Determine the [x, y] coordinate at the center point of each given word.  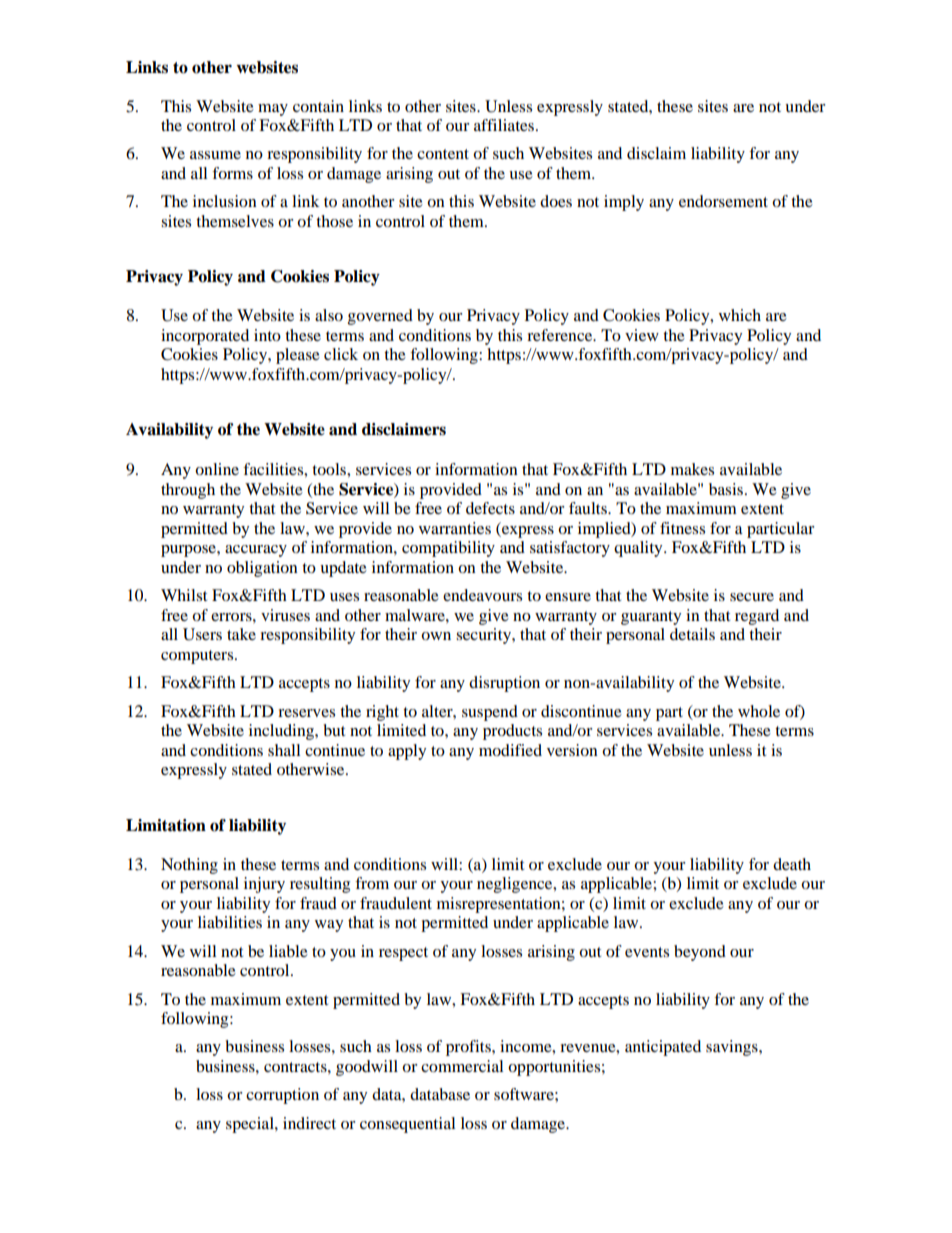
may [273, 110]
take [241, 634]
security [484, 636]
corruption [282, 1096]
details [692, 634]
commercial [462, 1066]
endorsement [723, 201]
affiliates [505, 125]
